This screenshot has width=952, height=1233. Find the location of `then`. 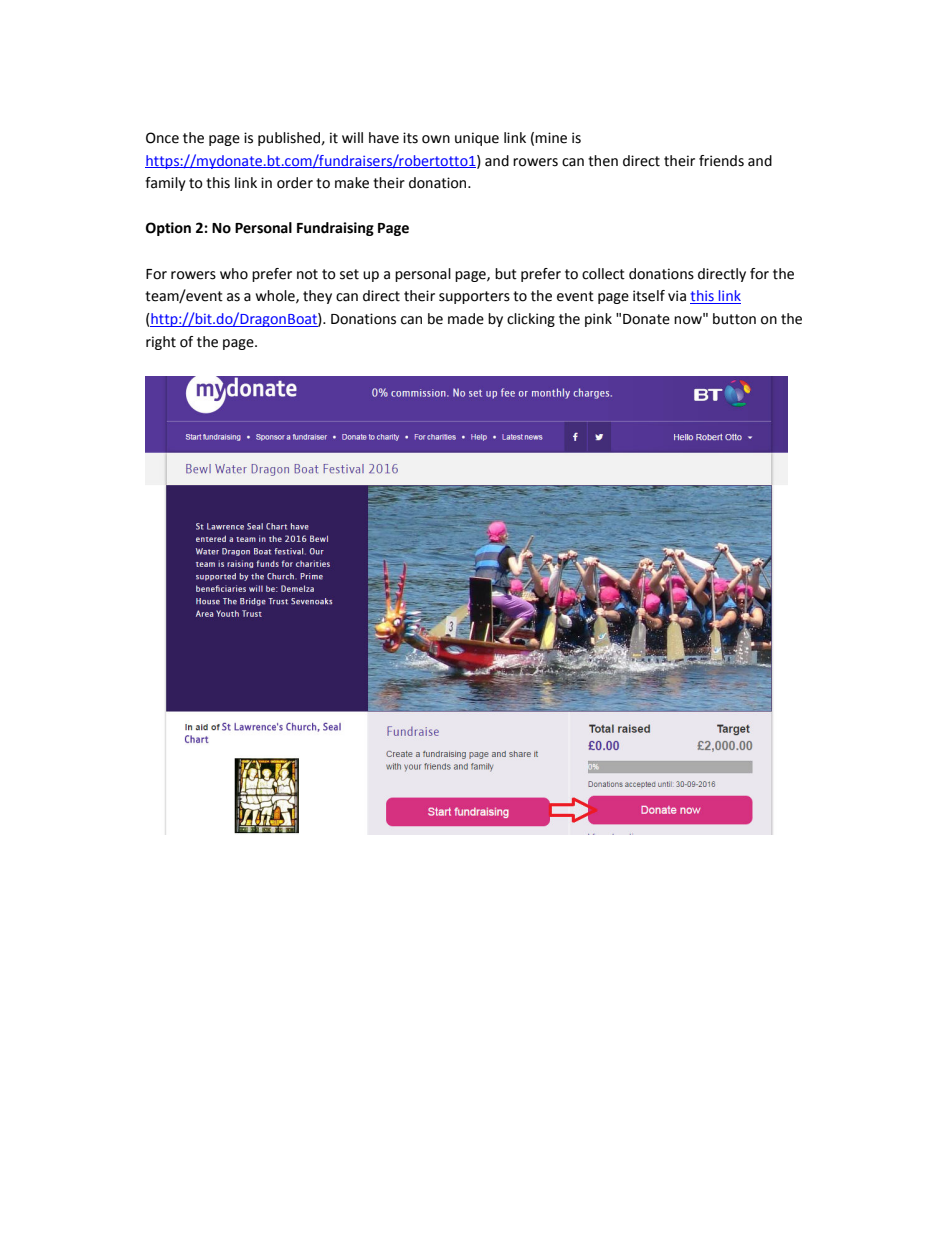

then is located at coordinates (603, 161).
